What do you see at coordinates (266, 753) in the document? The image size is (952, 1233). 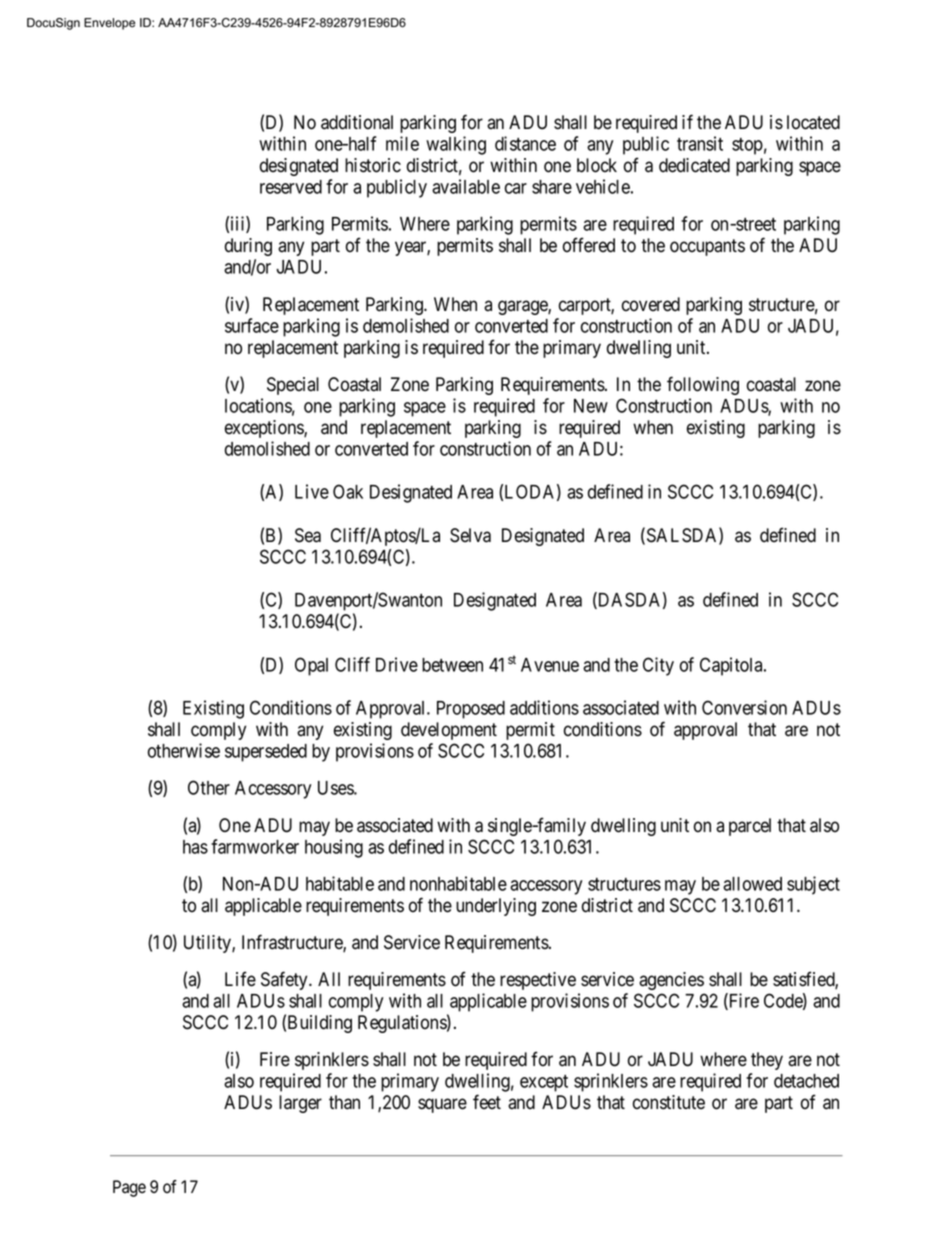 I see `superseded` at bounding box center [266, 753].
